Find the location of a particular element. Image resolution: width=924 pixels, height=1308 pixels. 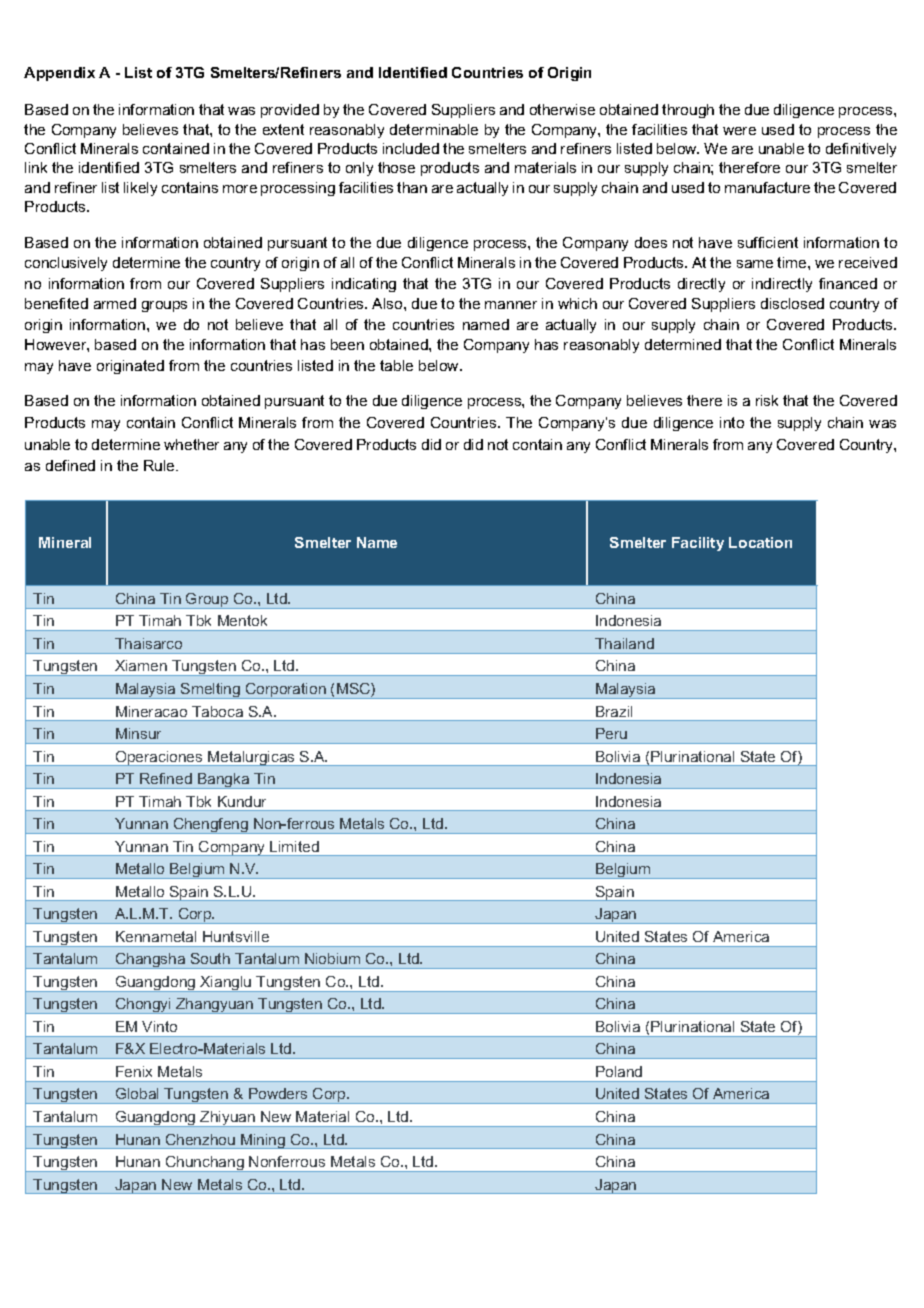

Global is located at coordinates (137, 1093).
